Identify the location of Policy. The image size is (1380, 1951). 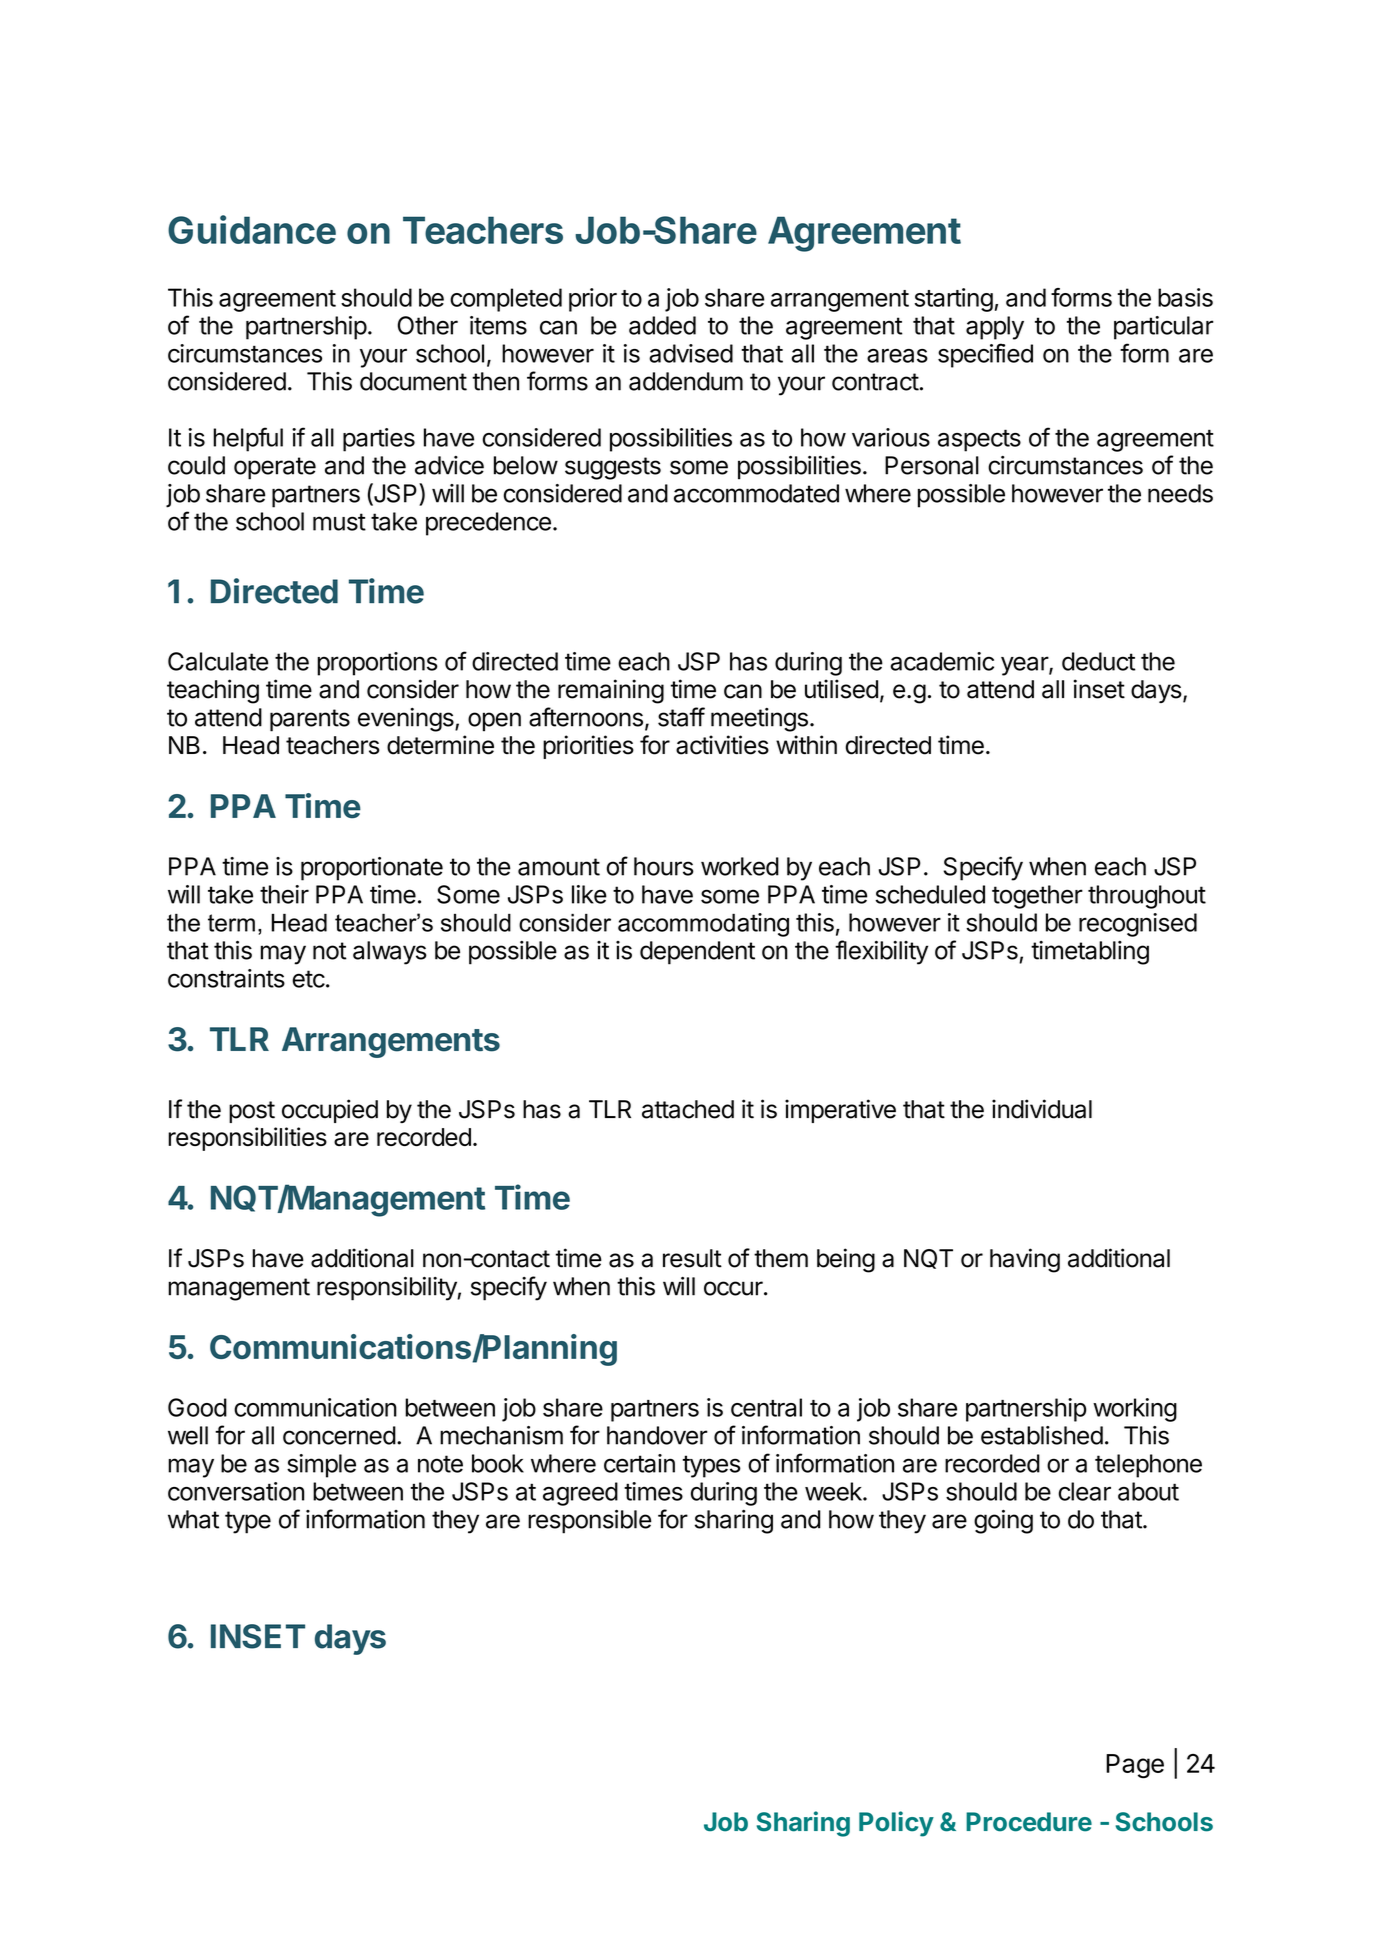
(896, 1824).
